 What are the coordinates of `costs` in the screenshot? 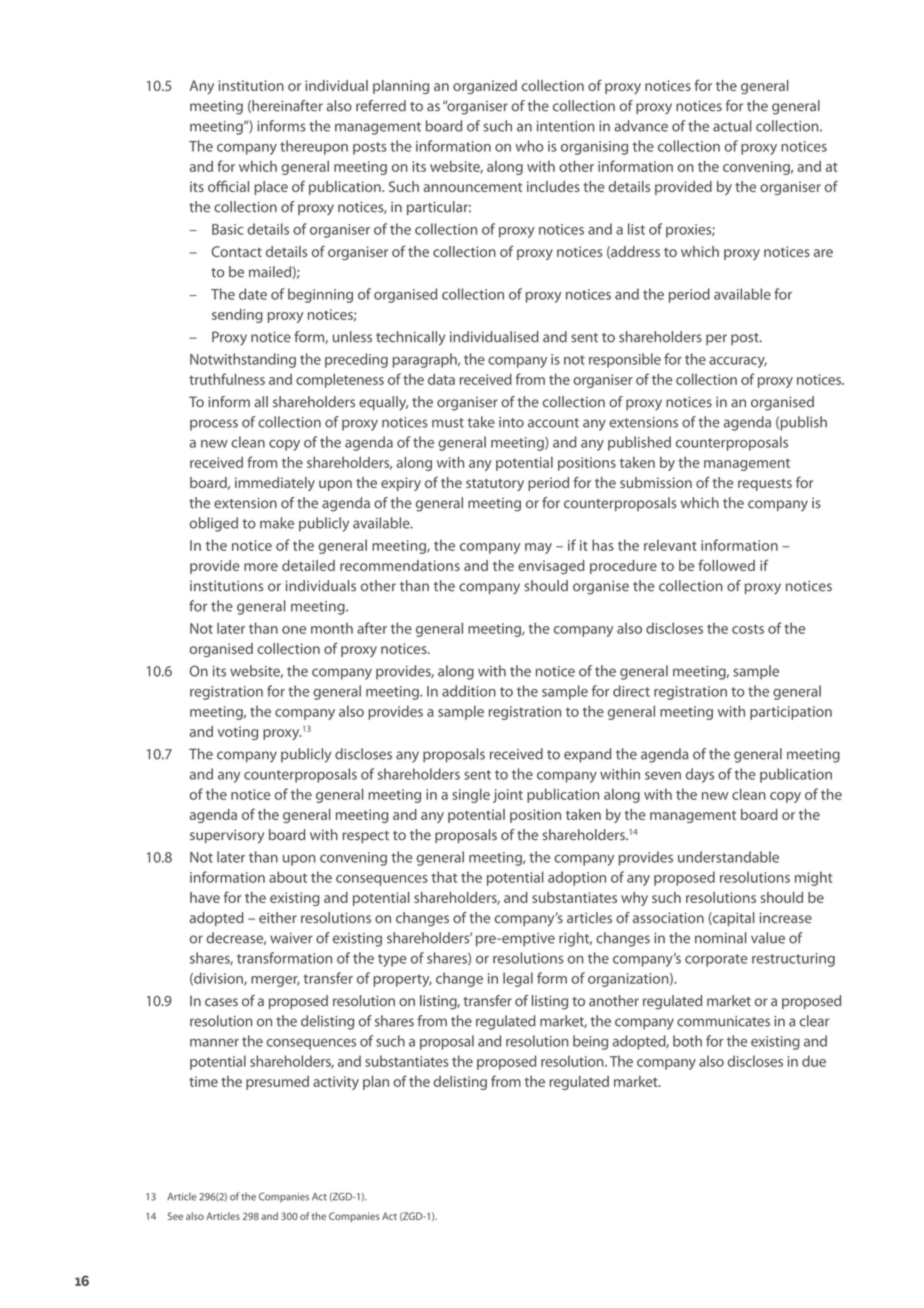 It's located at (748, 629).
